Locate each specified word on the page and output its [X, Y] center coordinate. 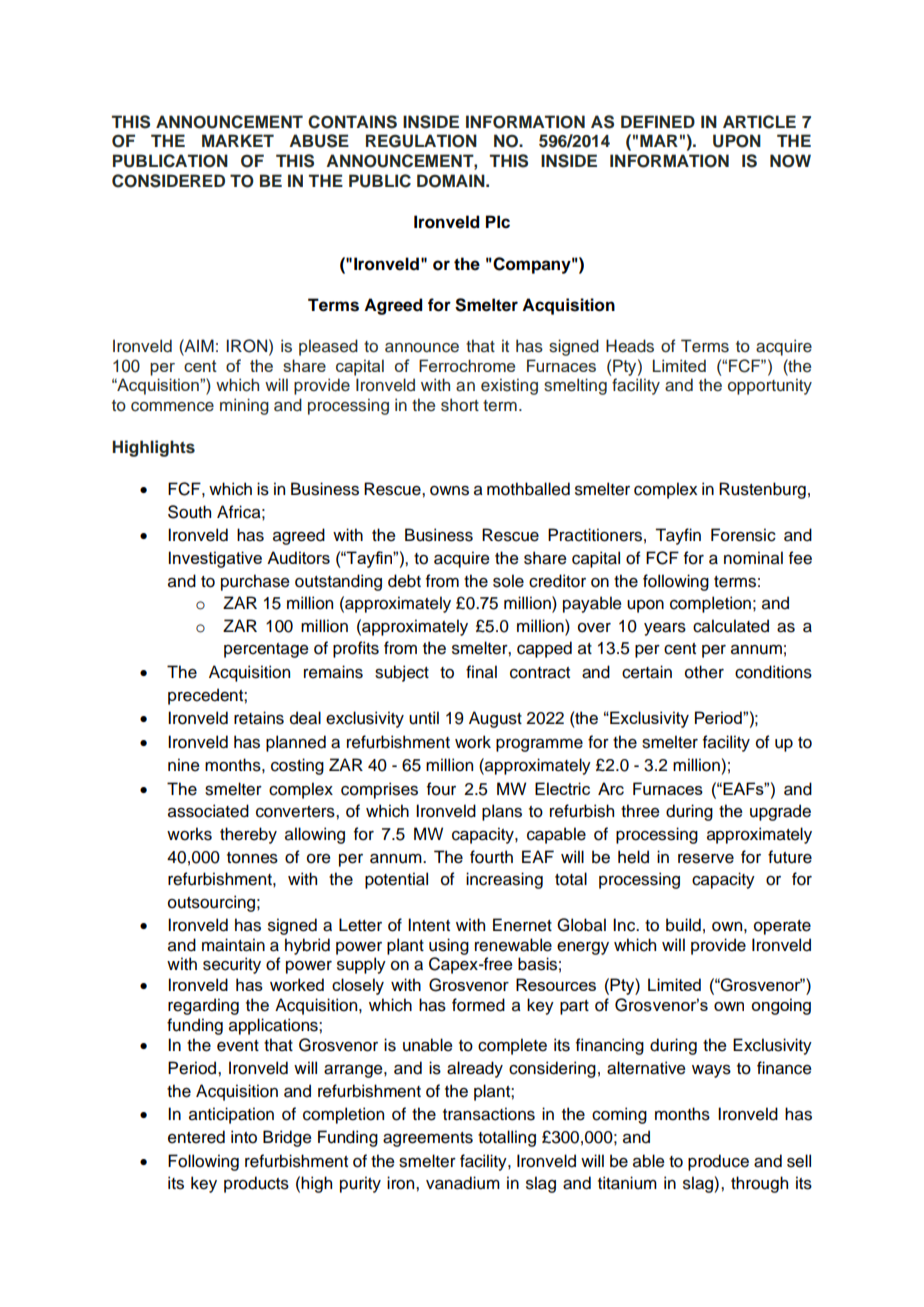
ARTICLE [759, 122]
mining [244, 406]
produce [718, 1162]
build [683, 925]
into [244, 1137]
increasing [504, 880]
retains [259, 718]
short [460, 405]
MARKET [238, 140]
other [704, 672]
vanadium [463, 1183]
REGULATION [421, 141]
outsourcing [211, 903]
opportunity [770, 386]
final [481, 672]
